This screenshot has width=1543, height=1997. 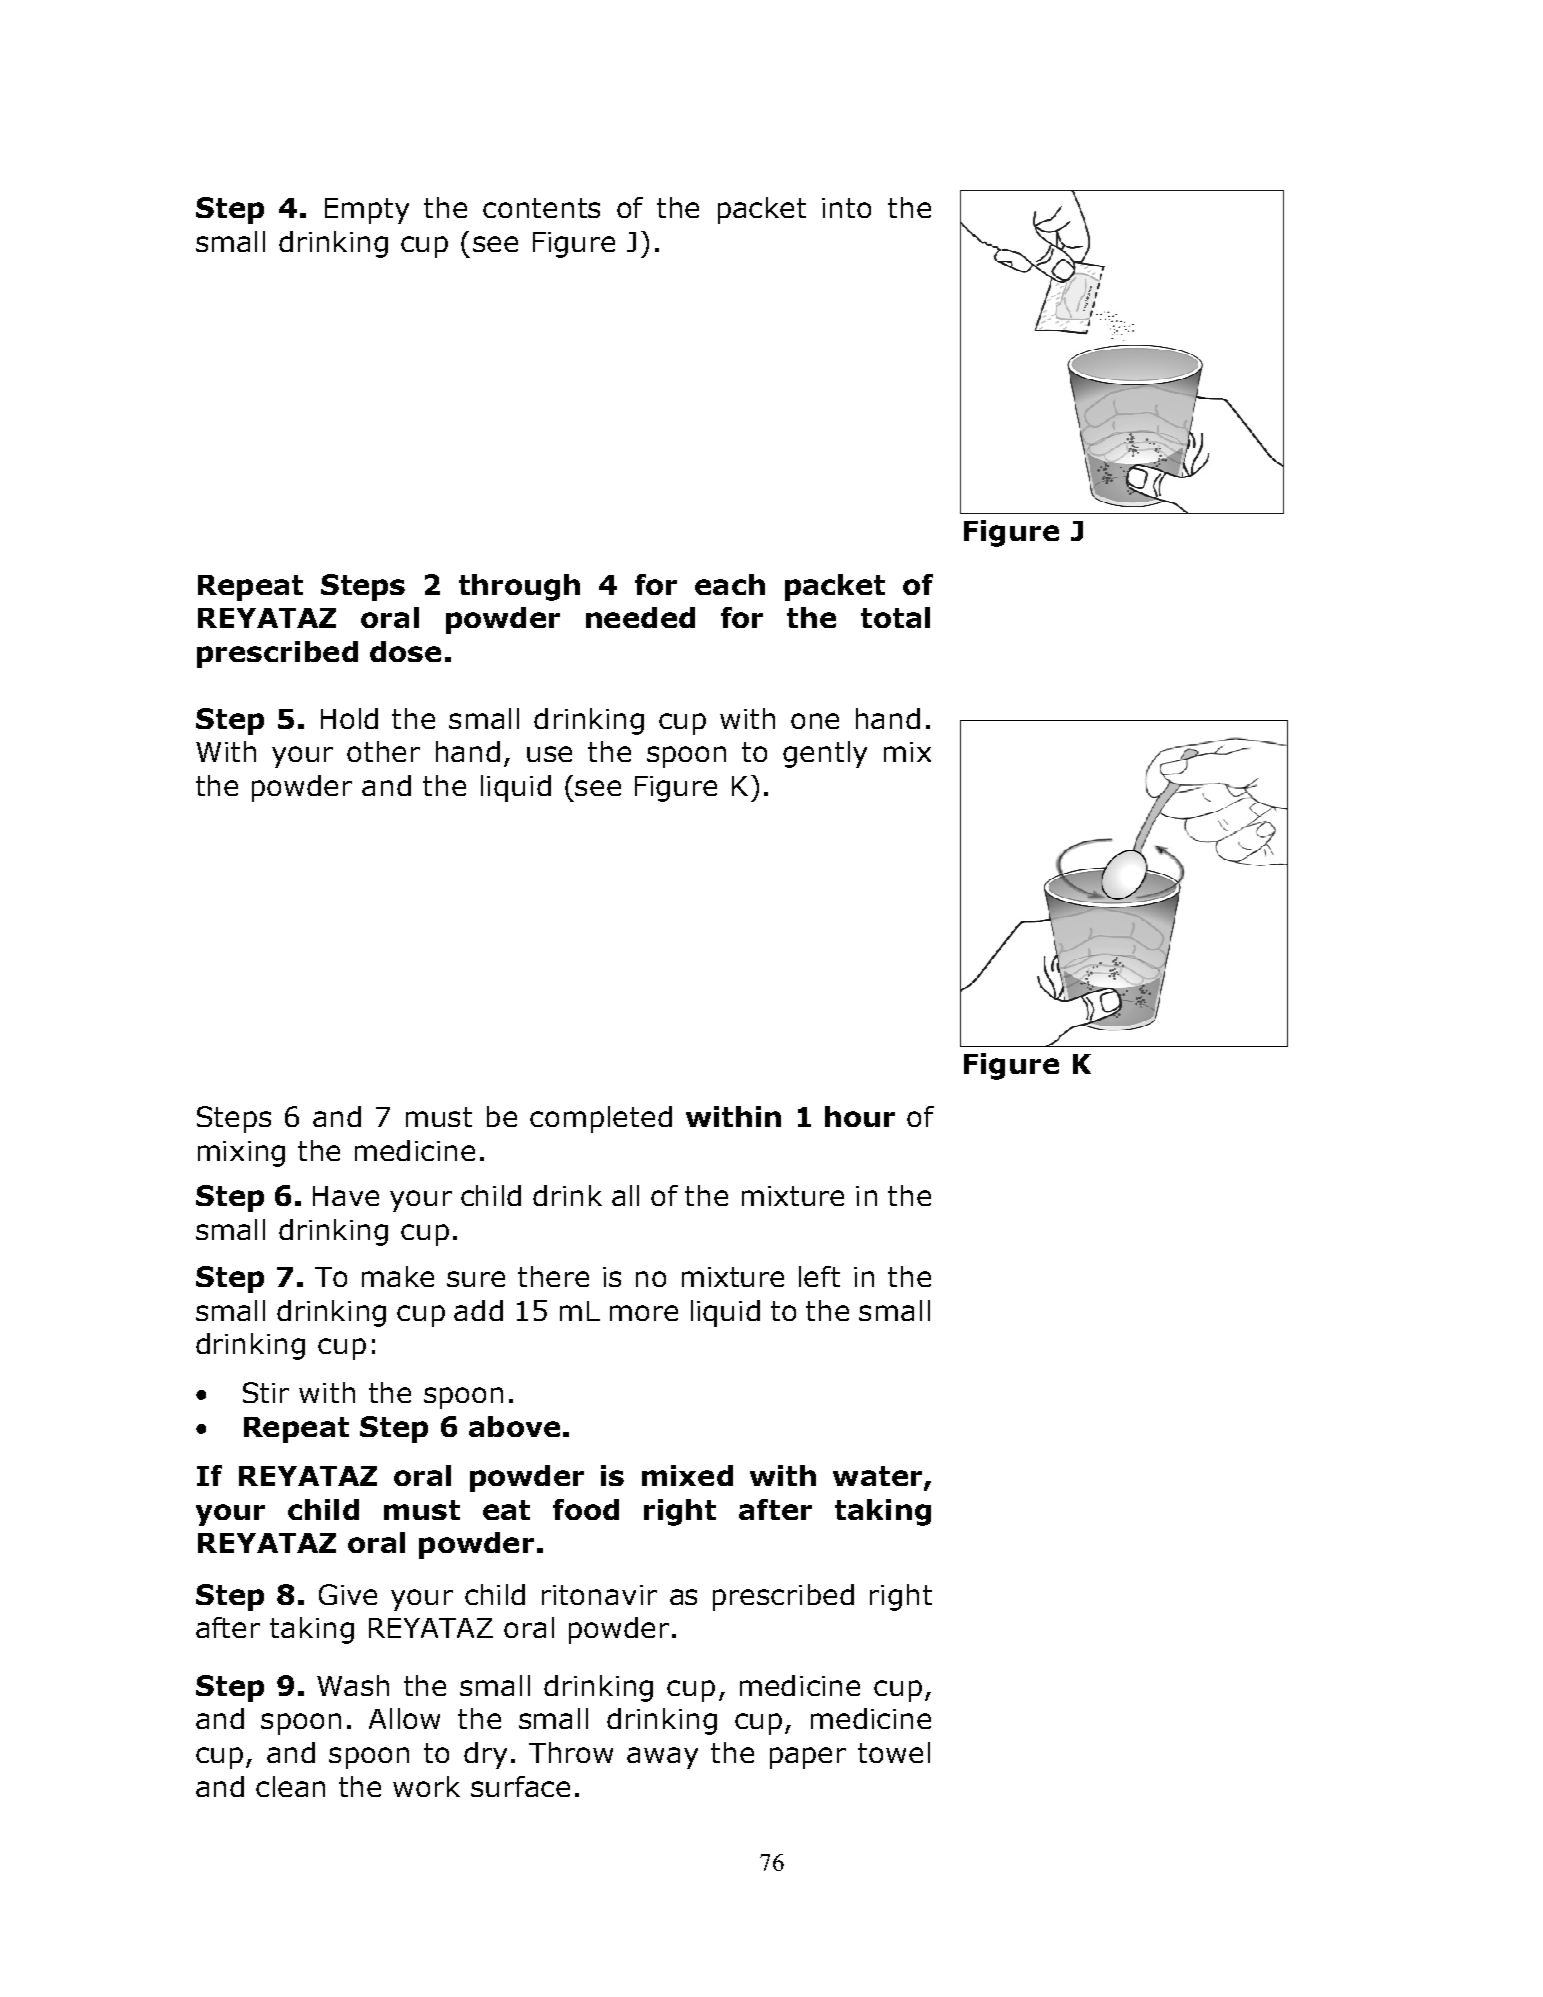 I want to click on above, so click(x=514, y=1426).
